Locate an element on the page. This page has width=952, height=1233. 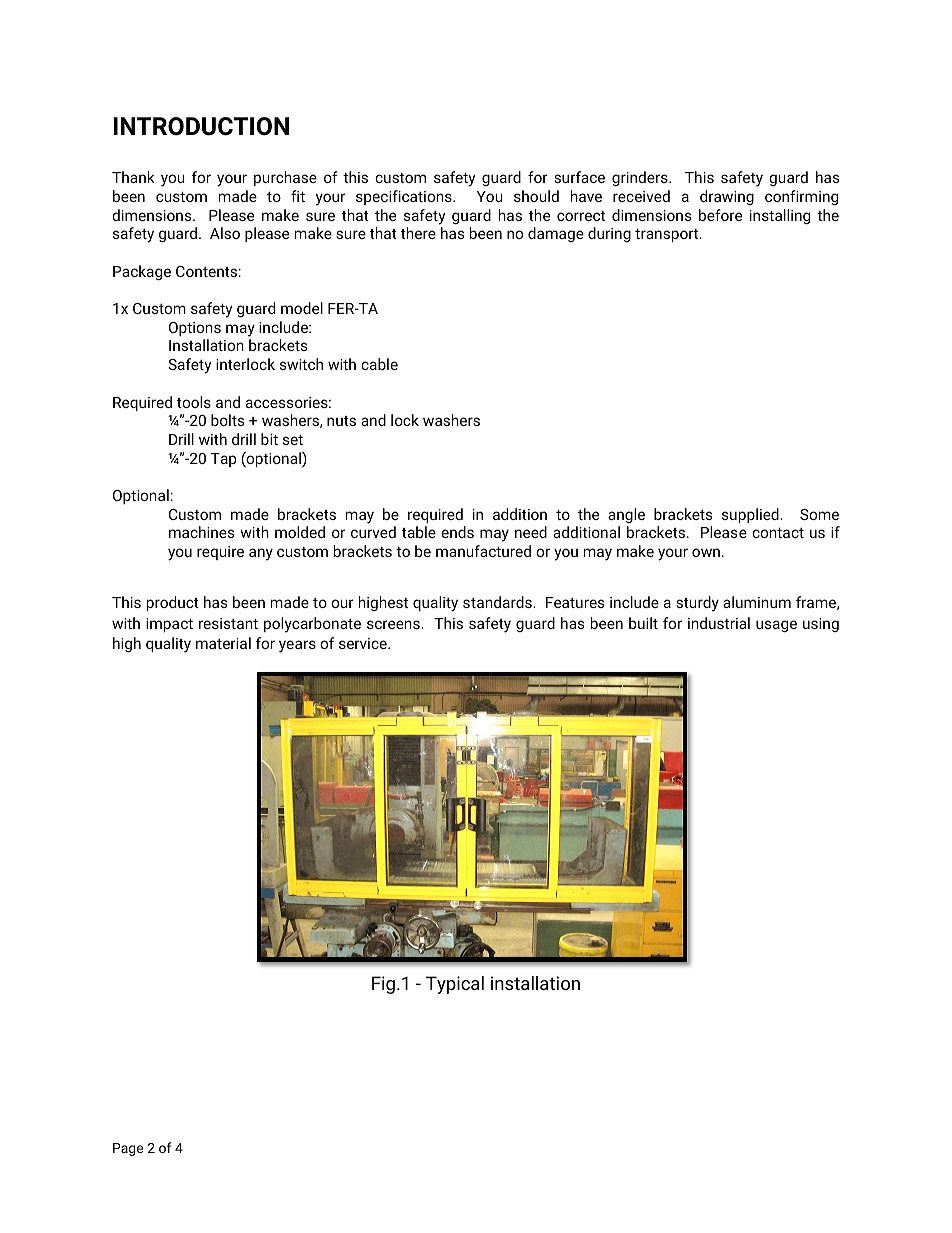
INTRODUCTION is located at coordinates (201, 126).
